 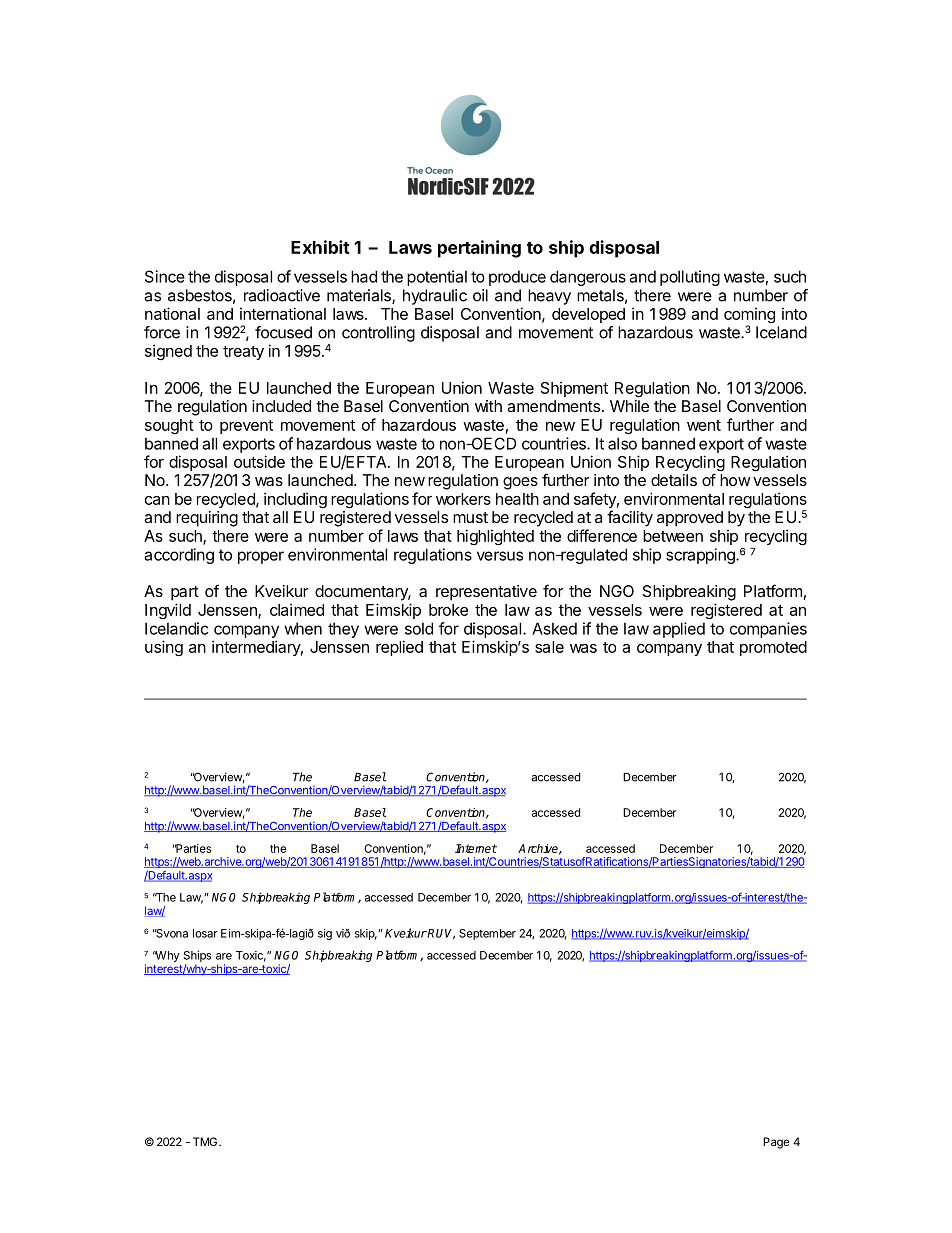 I want to click on Page, so click(x=776, y=1143).
